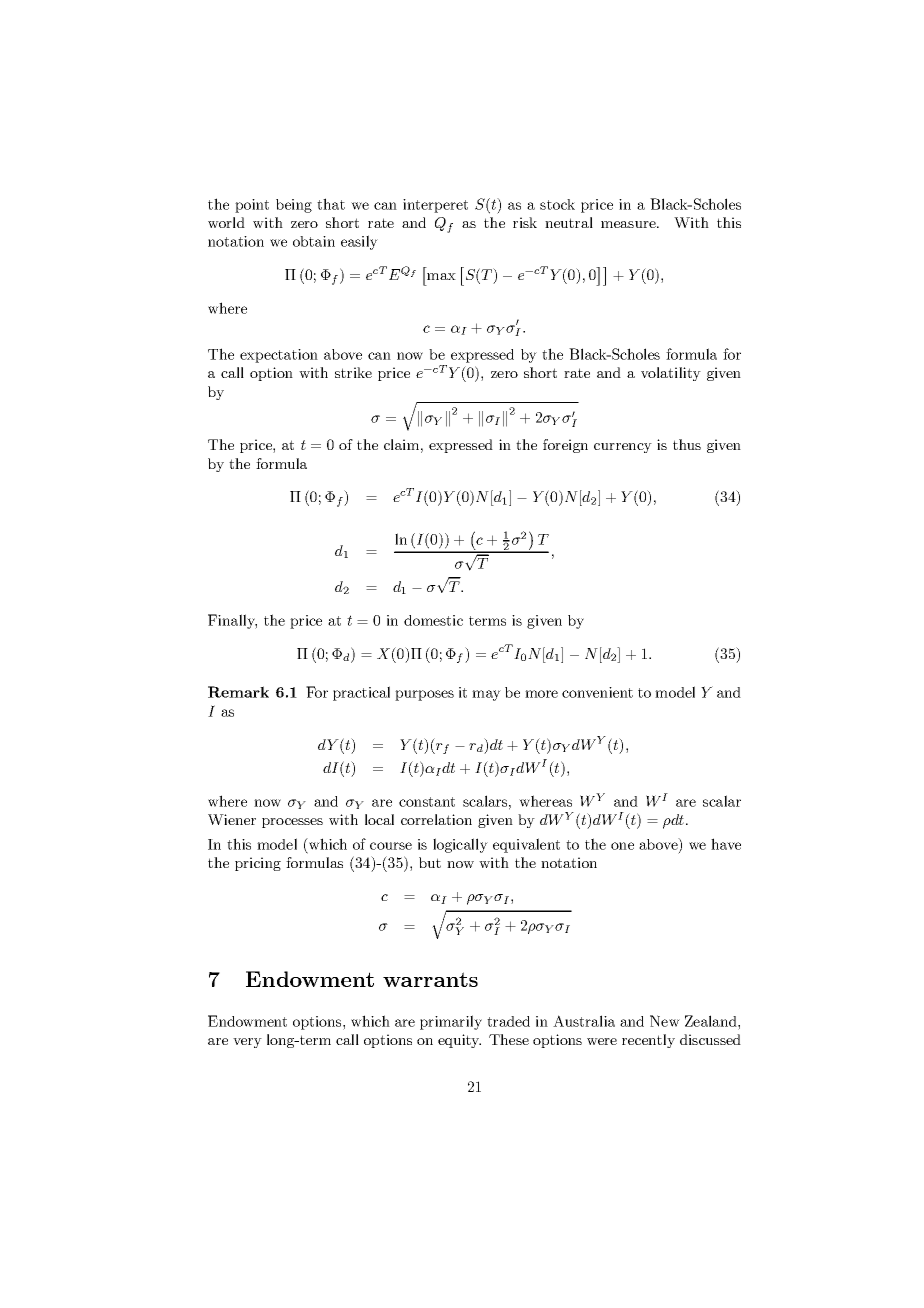 The height and width of the page is (1308, 924). What do you see at coordinates (597, 692) in the page?
I see `convenient` at bounding box center [597, 692].
